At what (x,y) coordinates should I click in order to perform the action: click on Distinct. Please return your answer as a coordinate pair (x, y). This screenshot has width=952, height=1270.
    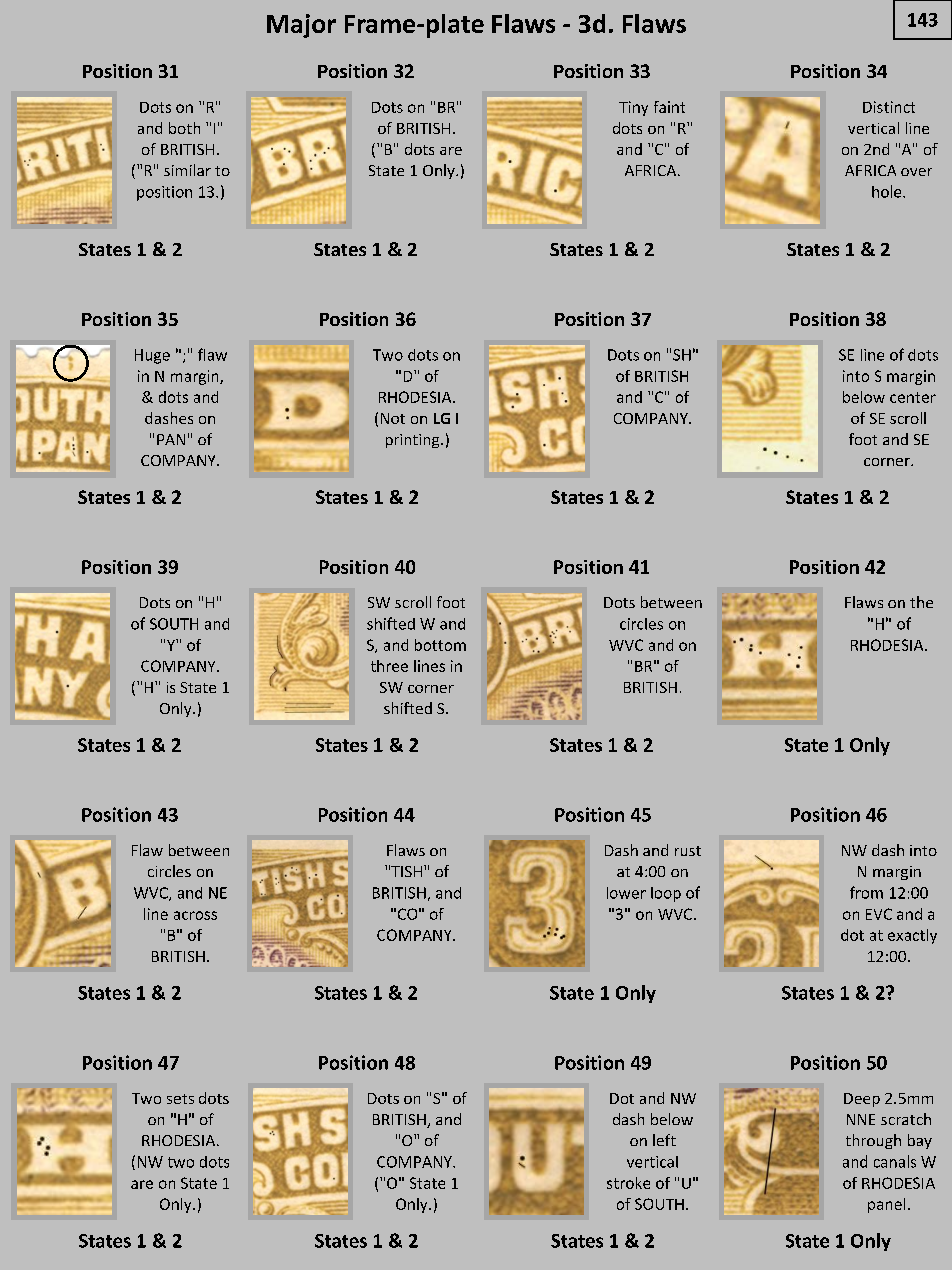
    Looking at the image, I should click on (889, 107).
